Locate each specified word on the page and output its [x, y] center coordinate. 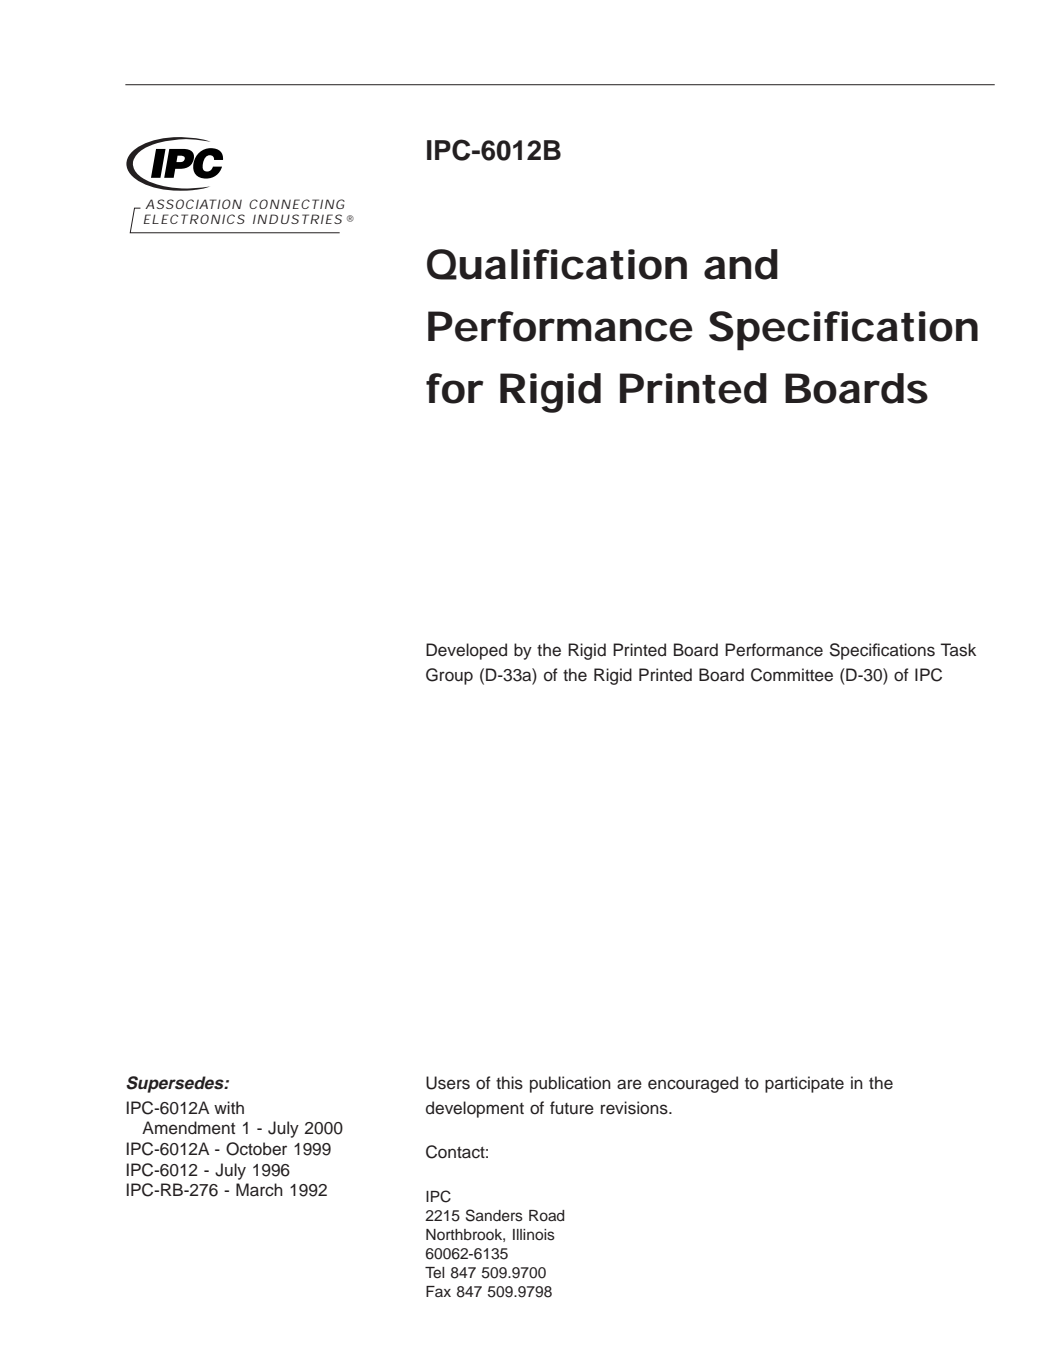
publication [570, 1084]
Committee [792, 675]
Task [958, 650]
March [259, 1190]
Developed [466, 651]
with [229, 1107]
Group [449, 676]
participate [804, 1084]
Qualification [557, 264]
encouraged [693, 1084]
